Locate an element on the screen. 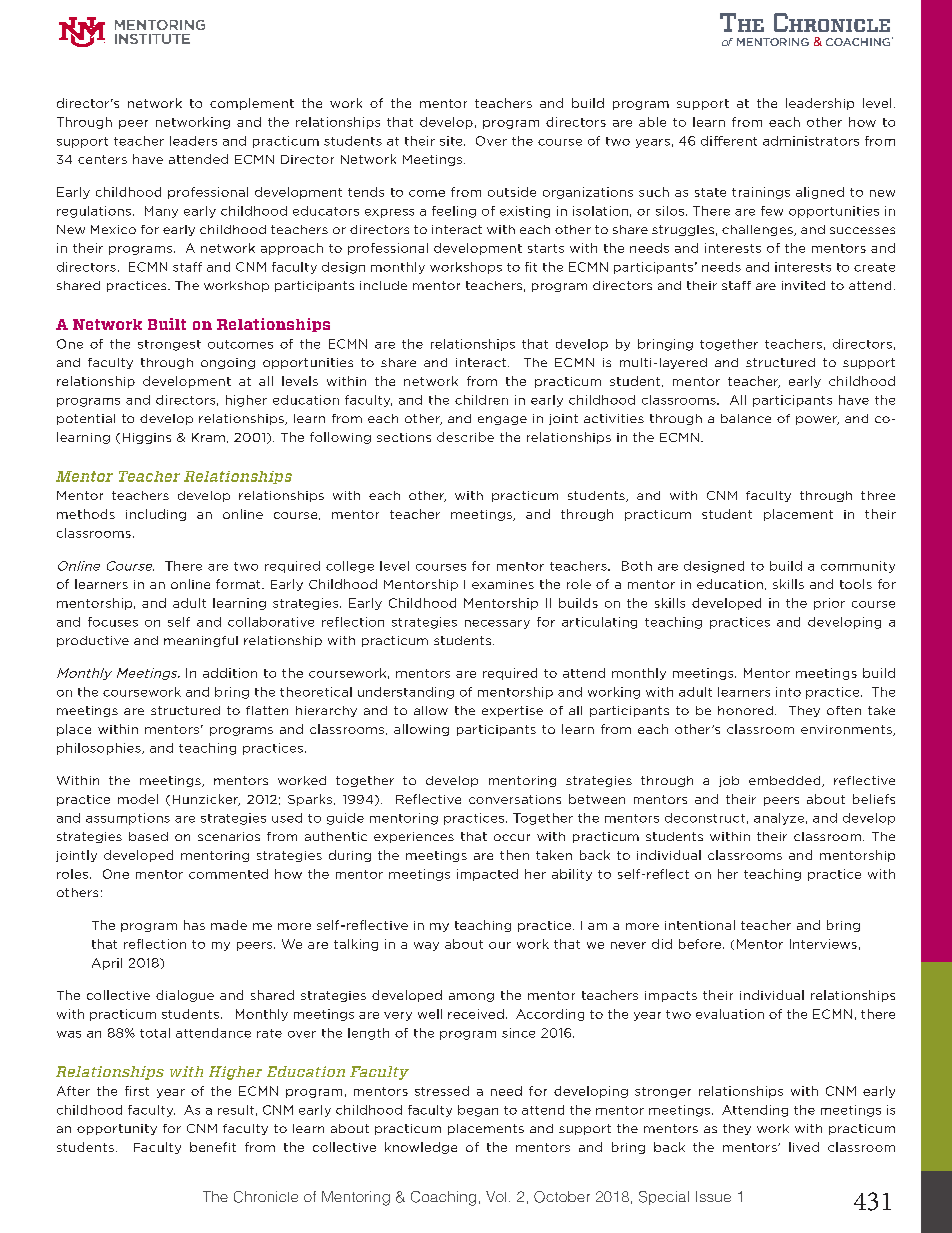 This screenshot has width=952, height=1233. benefit is located at coordinates (213, 1147).
